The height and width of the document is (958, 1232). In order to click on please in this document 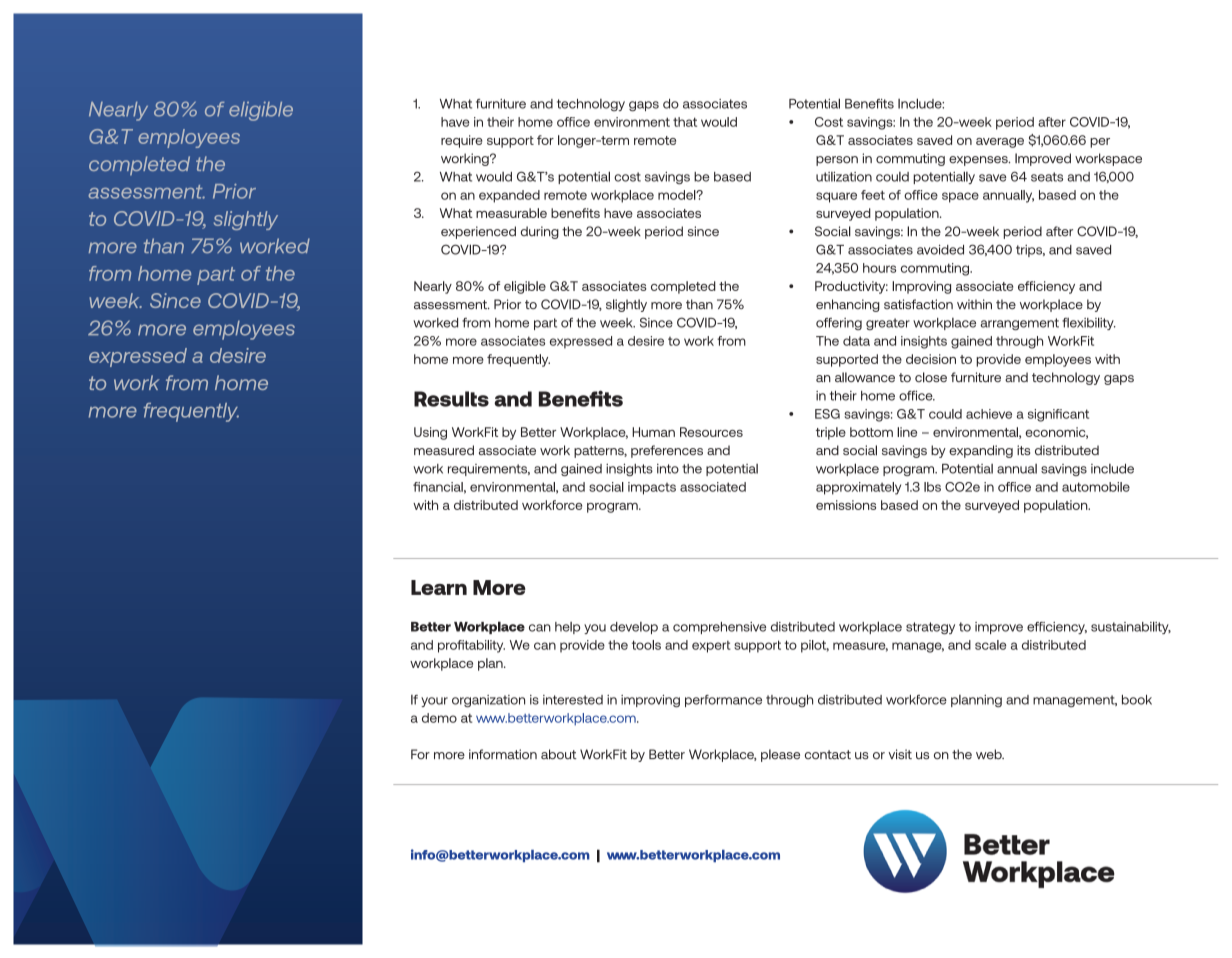, I will do `click(780, 755)`.
